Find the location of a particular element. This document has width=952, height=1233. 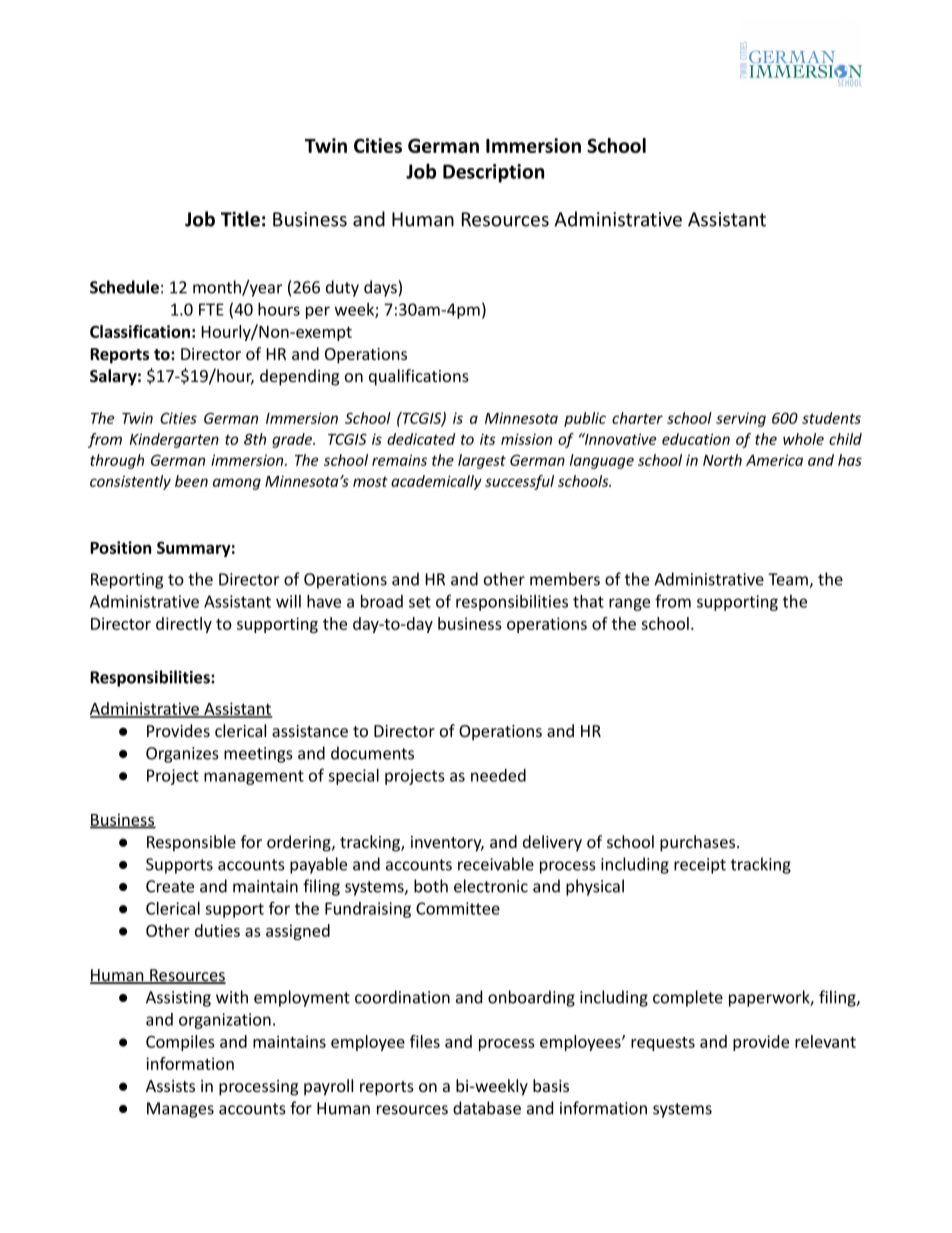

serving is located at coordinates (741, 419).
